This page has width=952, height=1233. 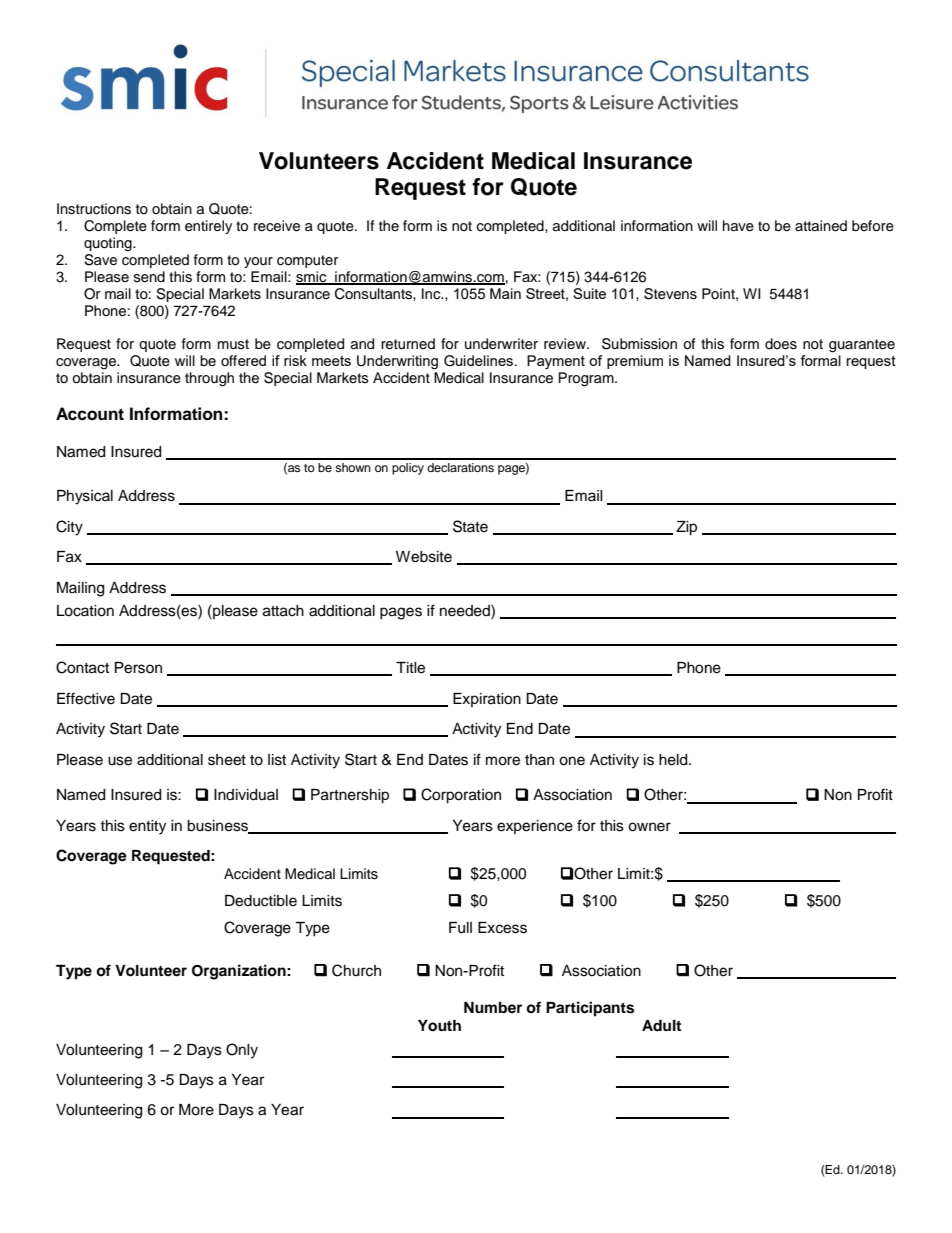 What do you see at coordinates (686, 528) in the page?
I see `Zip` at bounding box center [686, 528].
